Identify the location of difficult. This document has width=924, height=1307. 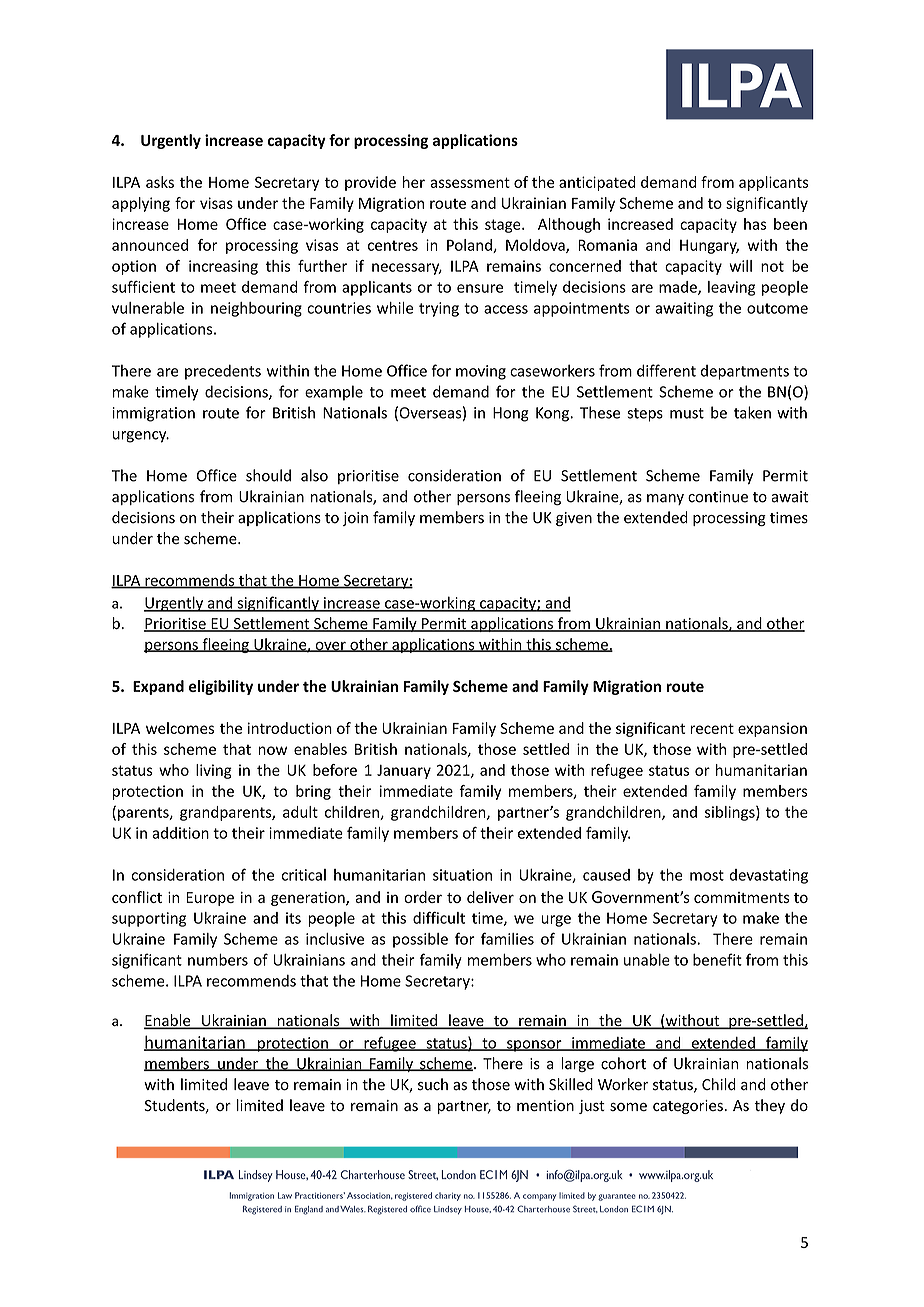
(439, 918).
